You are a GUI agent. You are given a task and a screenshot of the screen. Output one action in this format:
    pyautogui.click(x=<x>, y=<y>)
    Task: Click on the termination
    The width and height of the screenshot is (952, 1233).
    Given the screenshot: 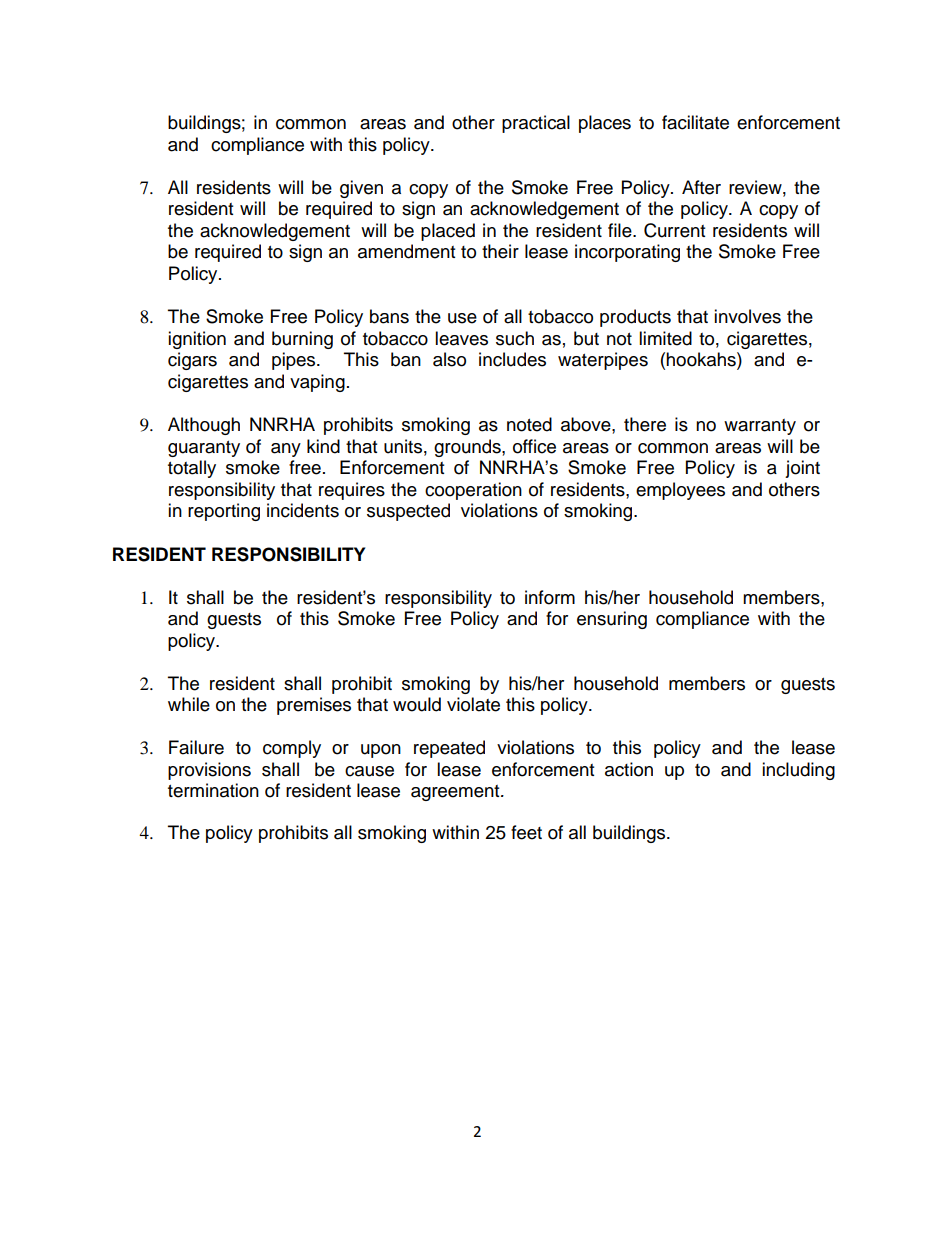 What is the action you would take?
    pyautogui.click(x=213, y=790)
